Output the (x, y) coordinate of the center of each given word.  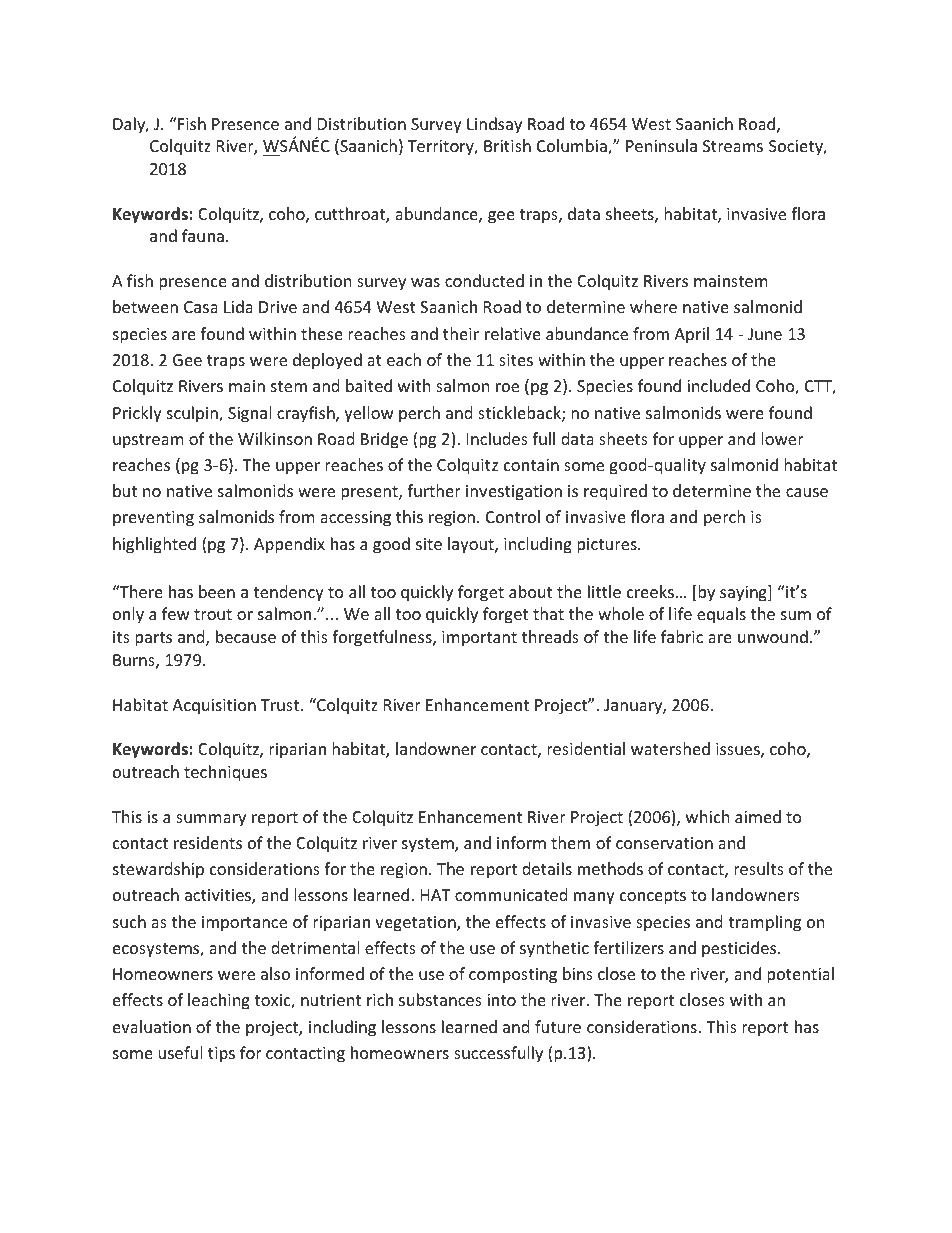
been (217, 591)
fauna (203, 235)
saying (744, 593)
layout (472, 545)
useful (180, 1052)
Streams (733, 146)
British (507, 145)
